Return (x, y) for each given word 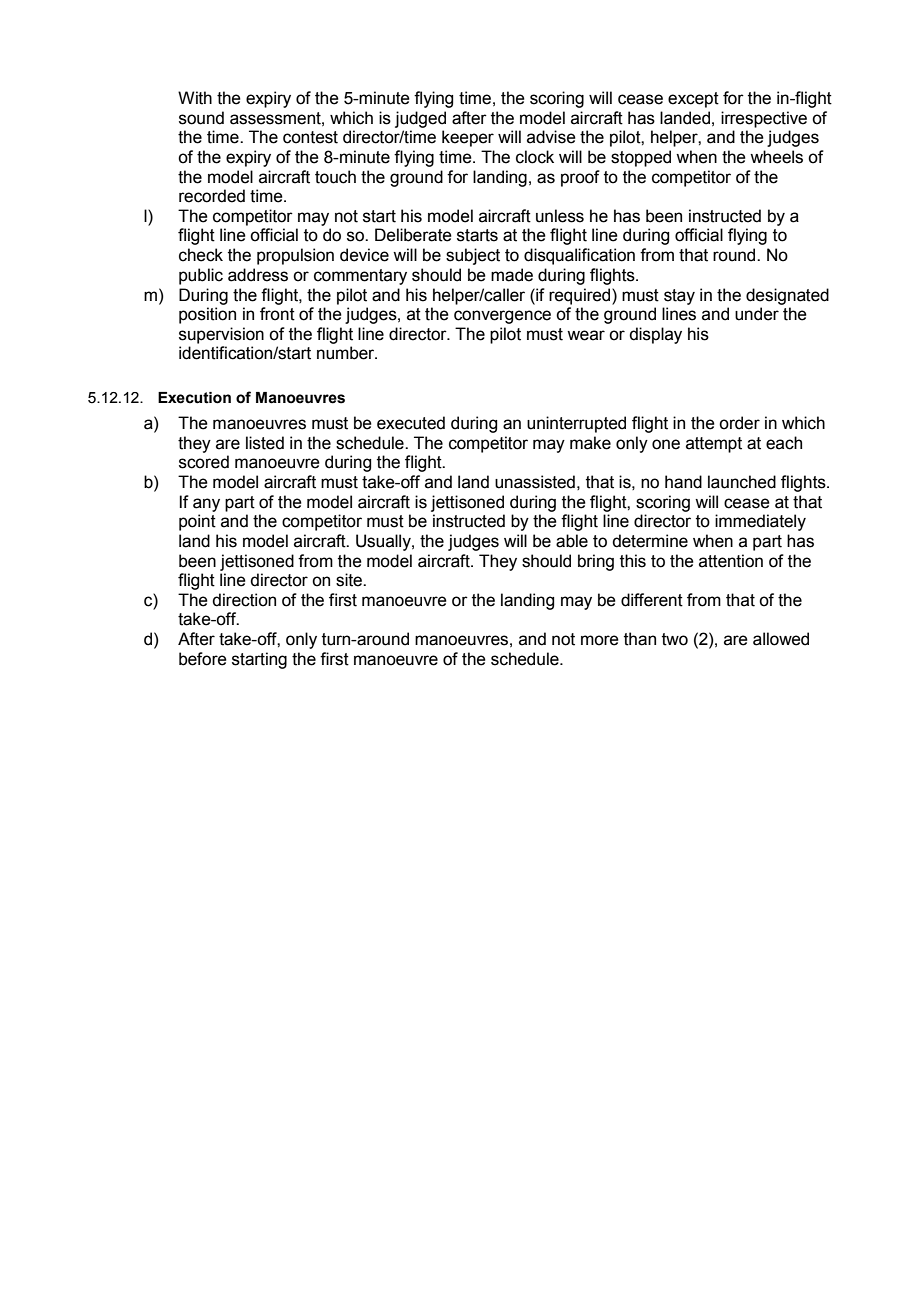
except (693, 100)
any (206, 505)
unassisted (535, 482)
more (600, 640)
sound (201, 118)
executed (411, 423)
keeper (468, 138)
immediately (760, 522)
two (675, 639)
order (739, 423)
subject (473, 256)
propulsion (295, 256)
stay (679, 297)
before (203, 659)
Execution (194, 398)
